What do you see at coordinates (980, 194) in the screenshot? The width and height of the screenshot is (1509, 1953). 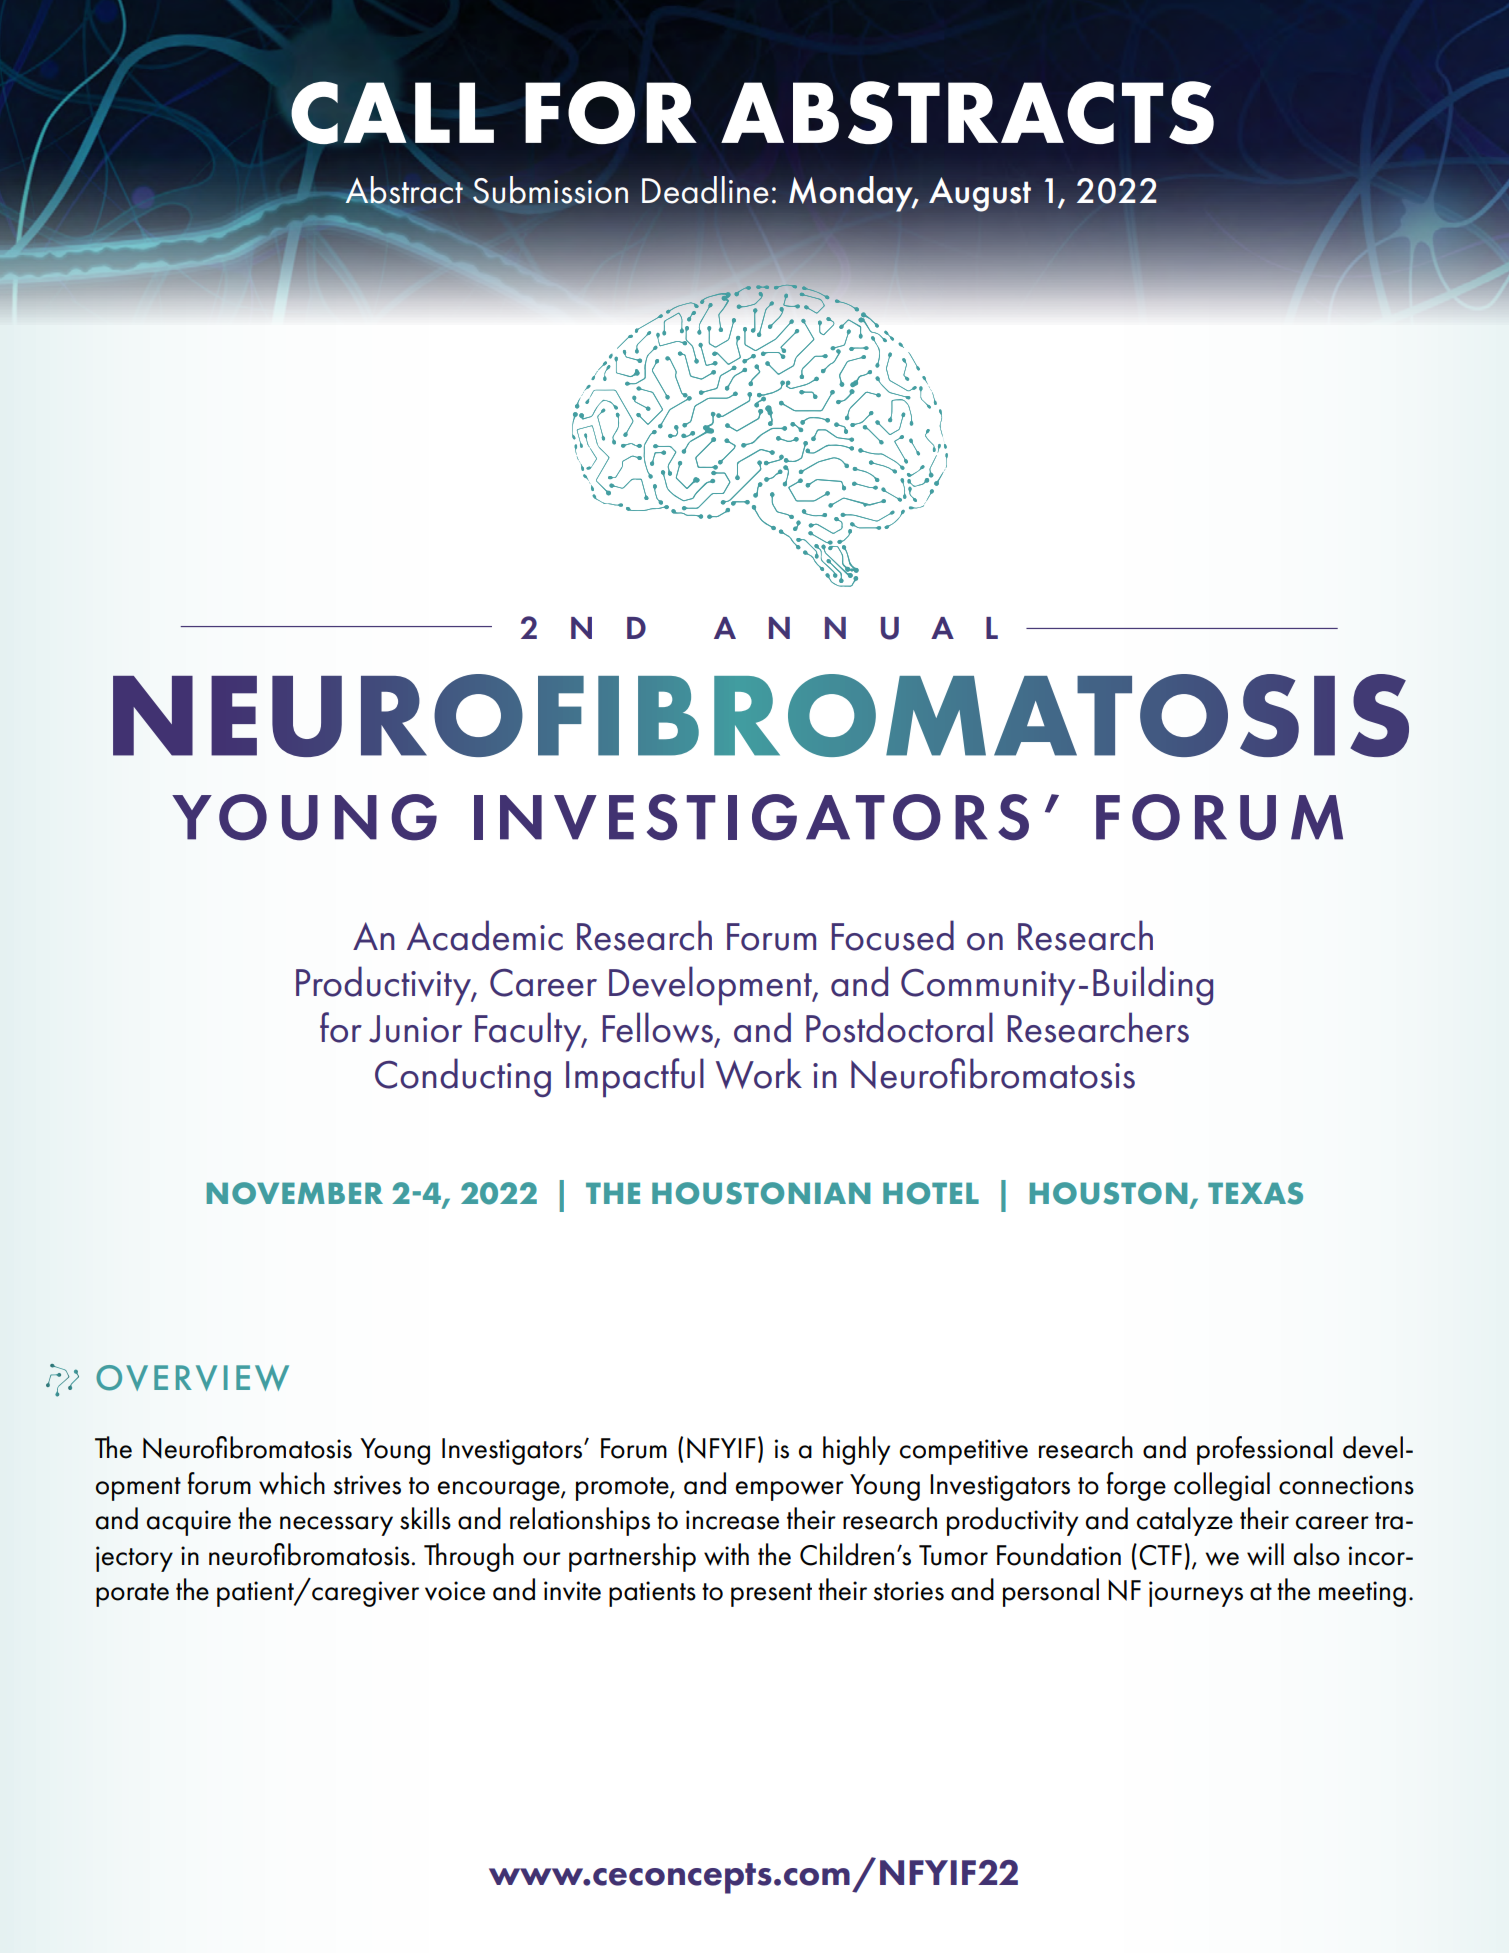 I see `August` at bounding box center [980, 194].
